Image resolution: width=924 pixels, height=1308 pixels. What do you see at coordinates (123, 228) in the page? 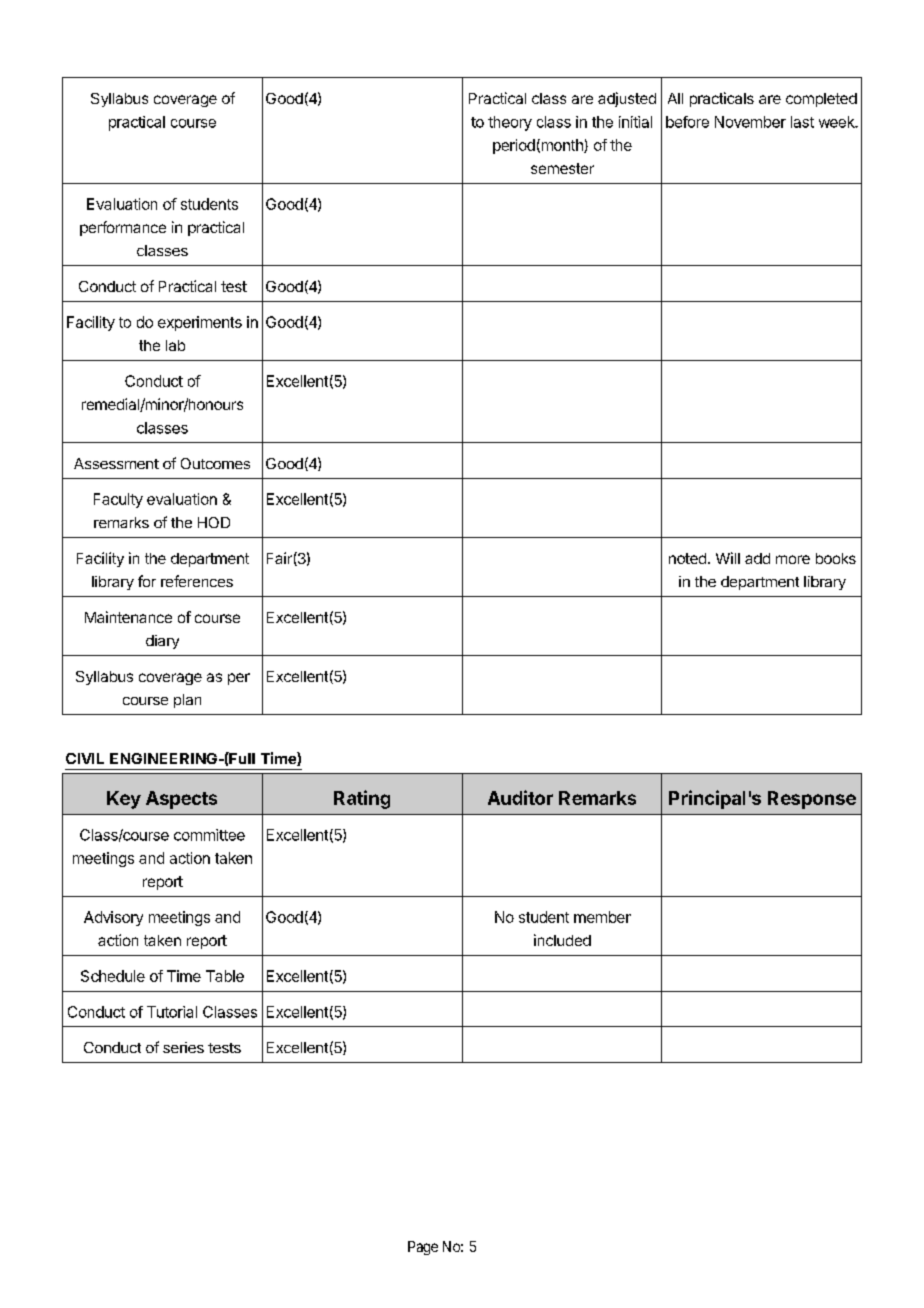
I see `performance` at bounding box center [123, 228].
